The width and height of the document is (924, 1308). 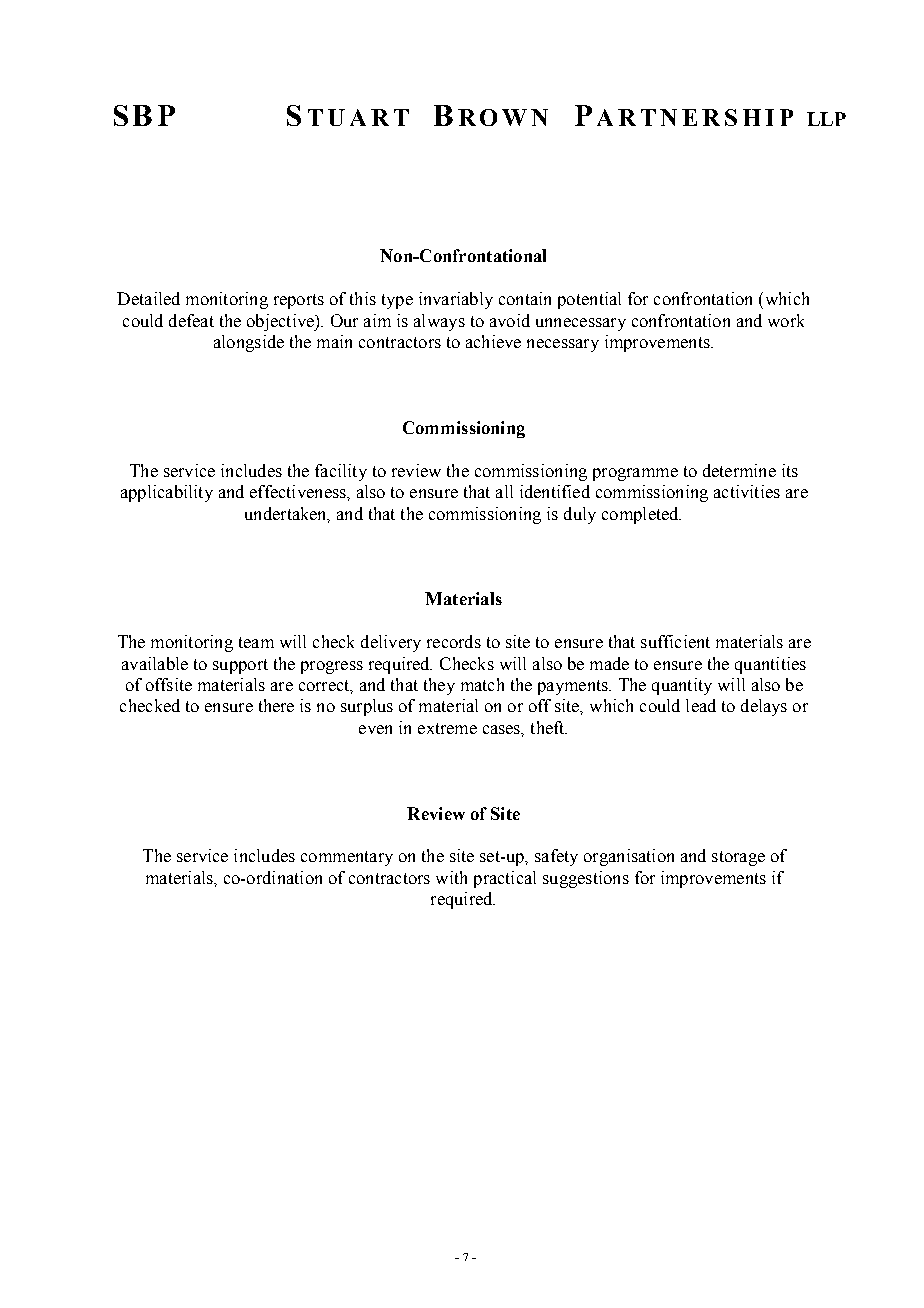 I want to click on records, so click(x=454, y=641).
